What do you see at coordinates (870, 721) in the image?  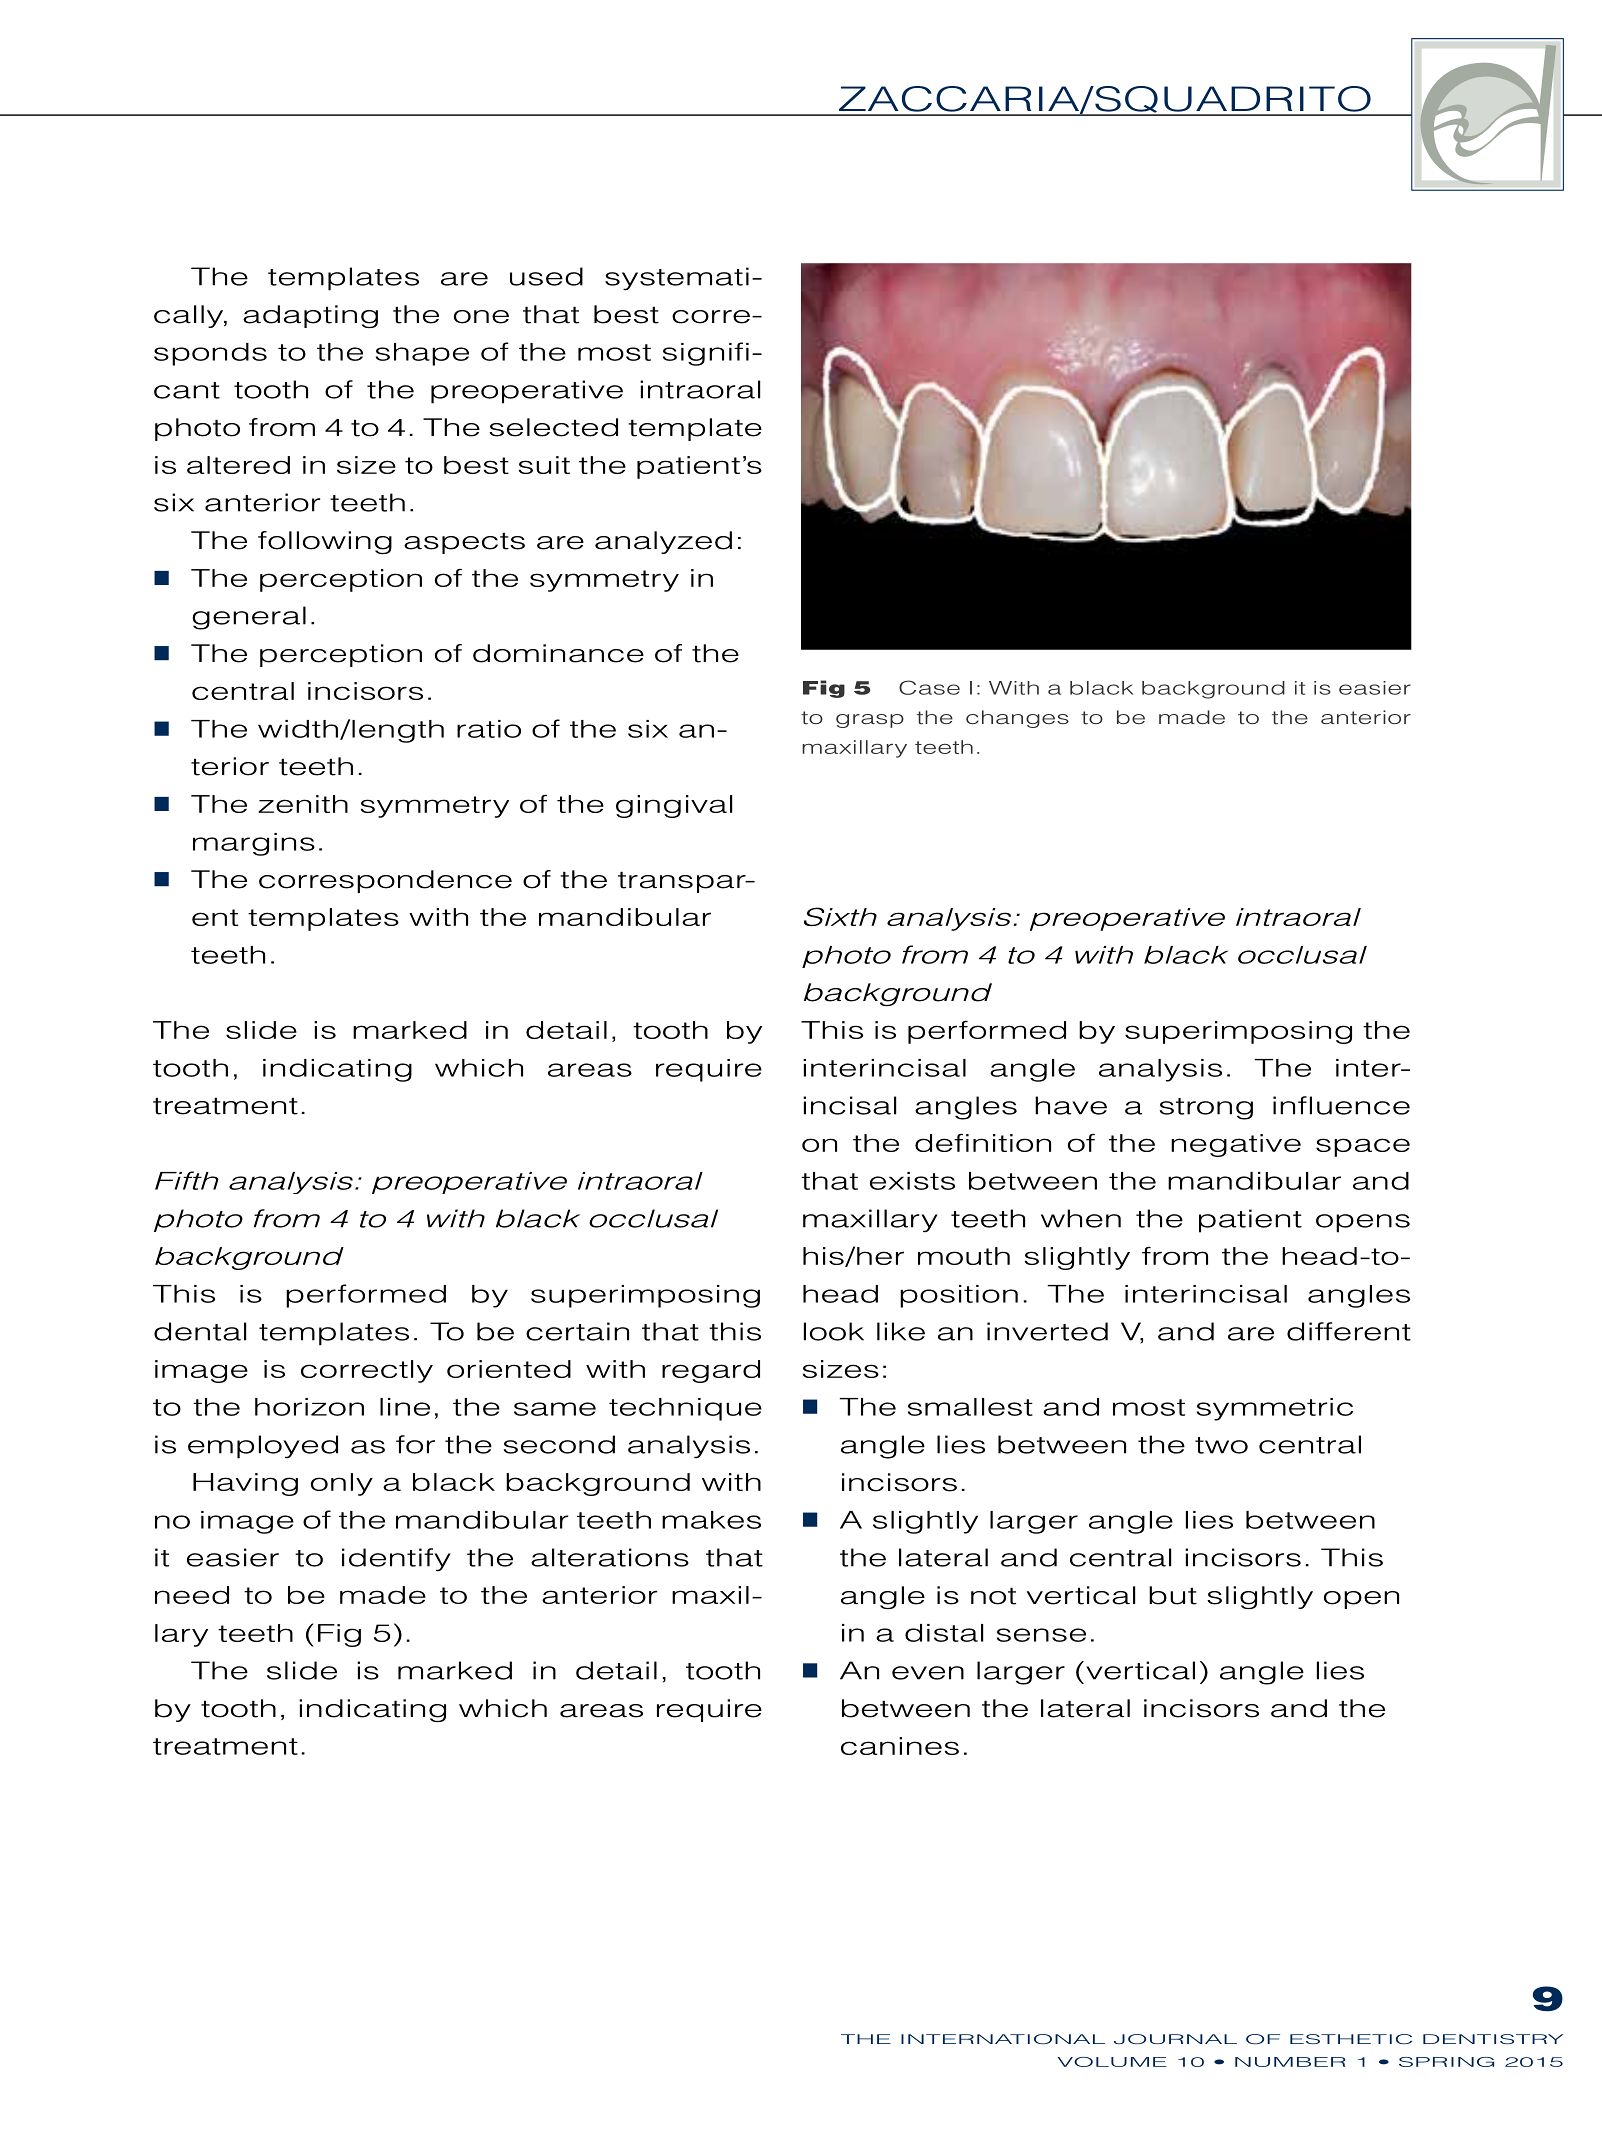 I see `grasp` at bounding box center [870, 721].
